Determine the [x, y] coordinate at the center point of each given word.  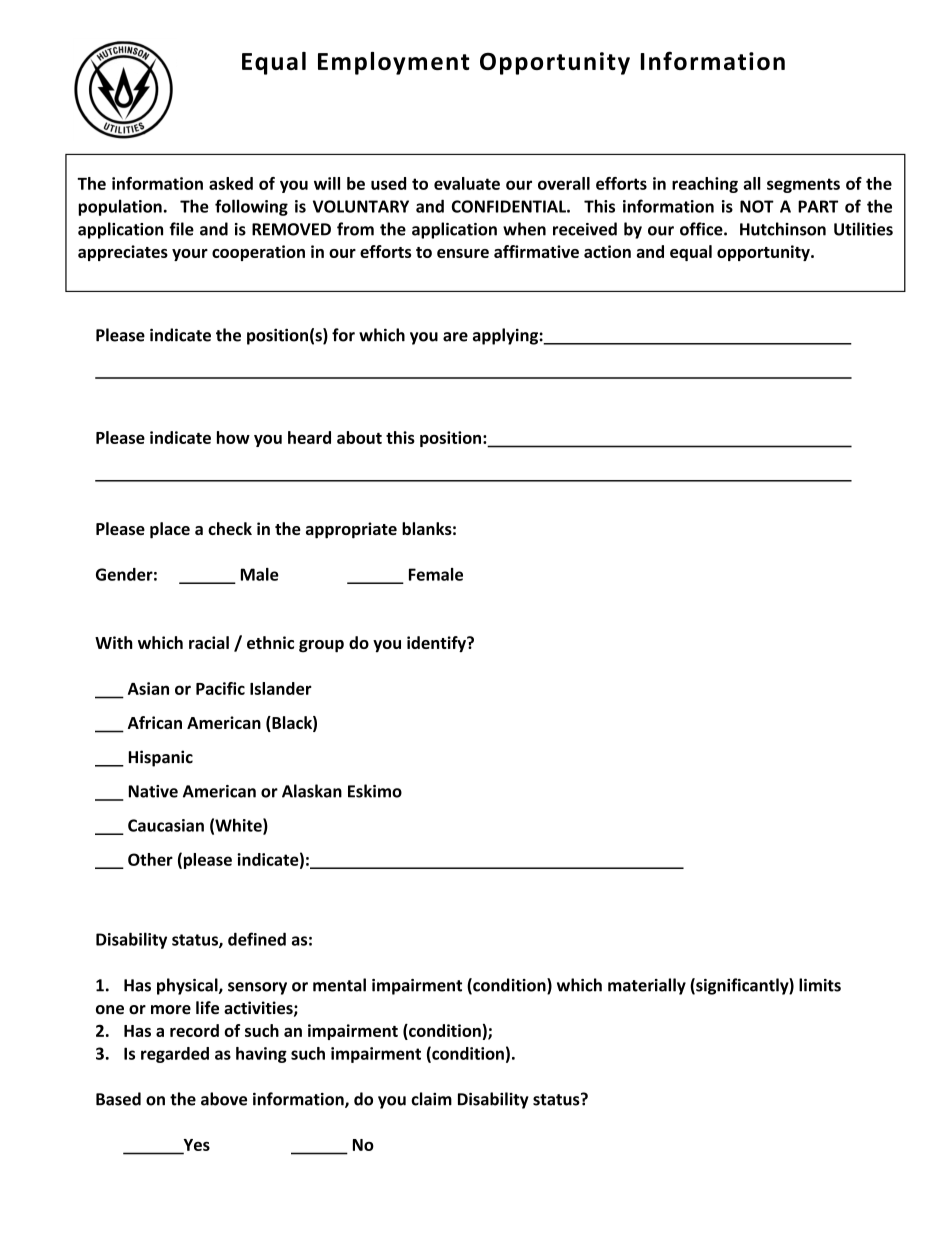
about [359, 437]
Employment [393, 63]
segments [803, 185]
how [233, 437]
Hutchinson [783, 229]
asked [231, 183]
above [224, 1099]
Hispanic [161, 758]
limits [820, 985]
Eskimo [375, 791]
